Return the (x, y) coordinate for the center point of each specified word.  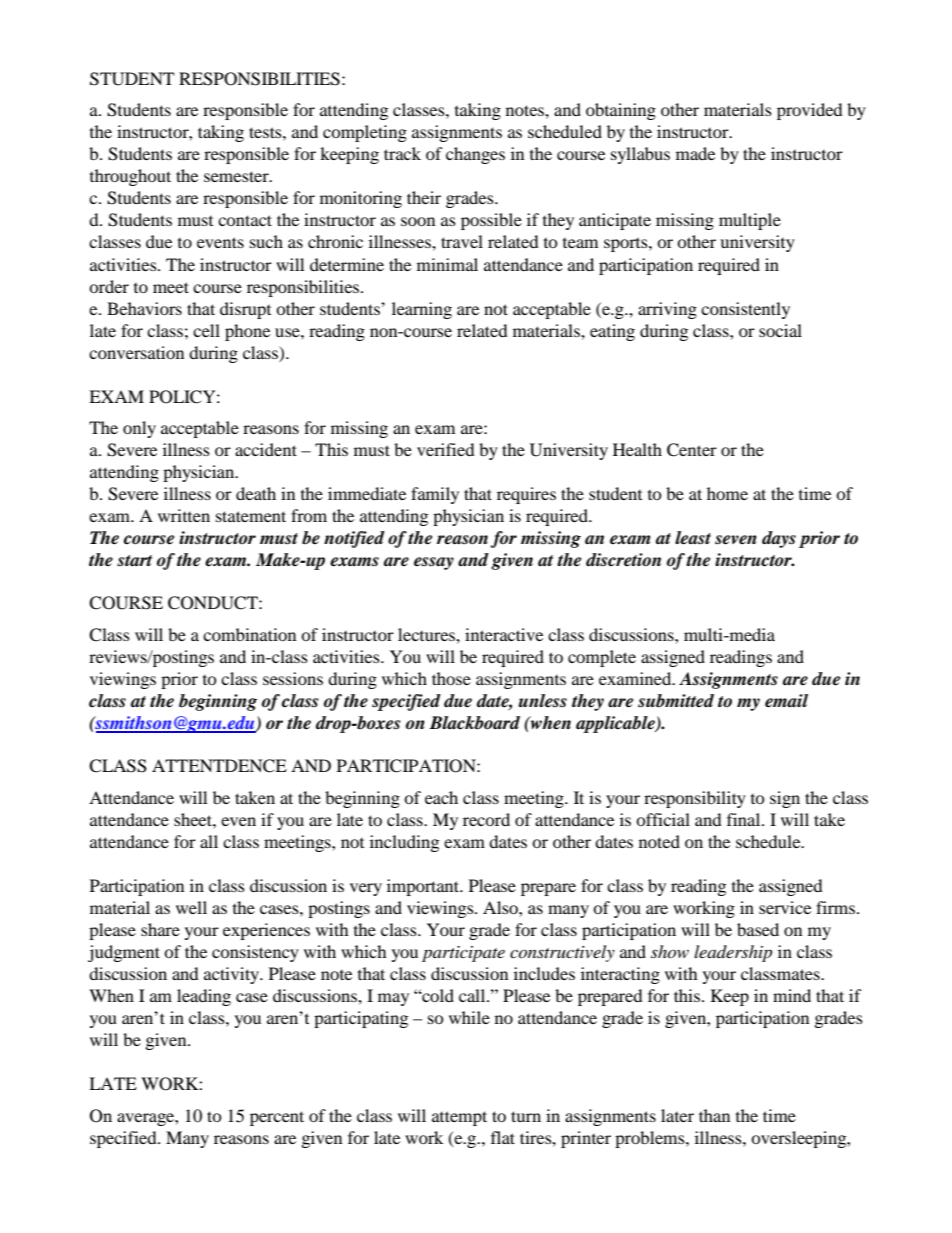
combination (249, 634)
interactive (504, 634)
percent (277, 1118)
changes (475, 155)
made (695, 153)
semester (237, 176)
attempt (459, 1118)
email (786, 701)
